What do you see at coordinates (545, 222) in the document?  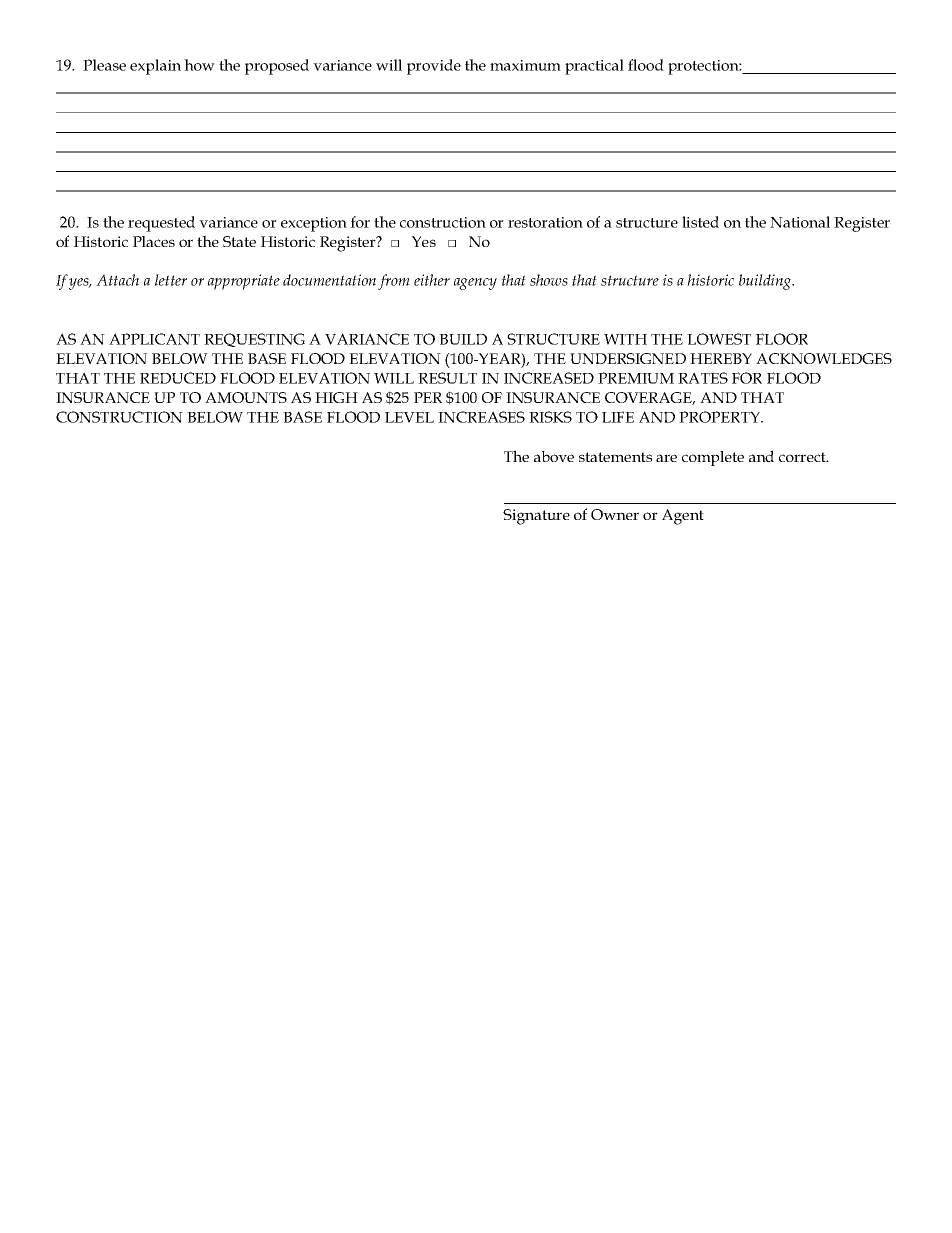 I see `restoration` at bounding box center [545, 222].
